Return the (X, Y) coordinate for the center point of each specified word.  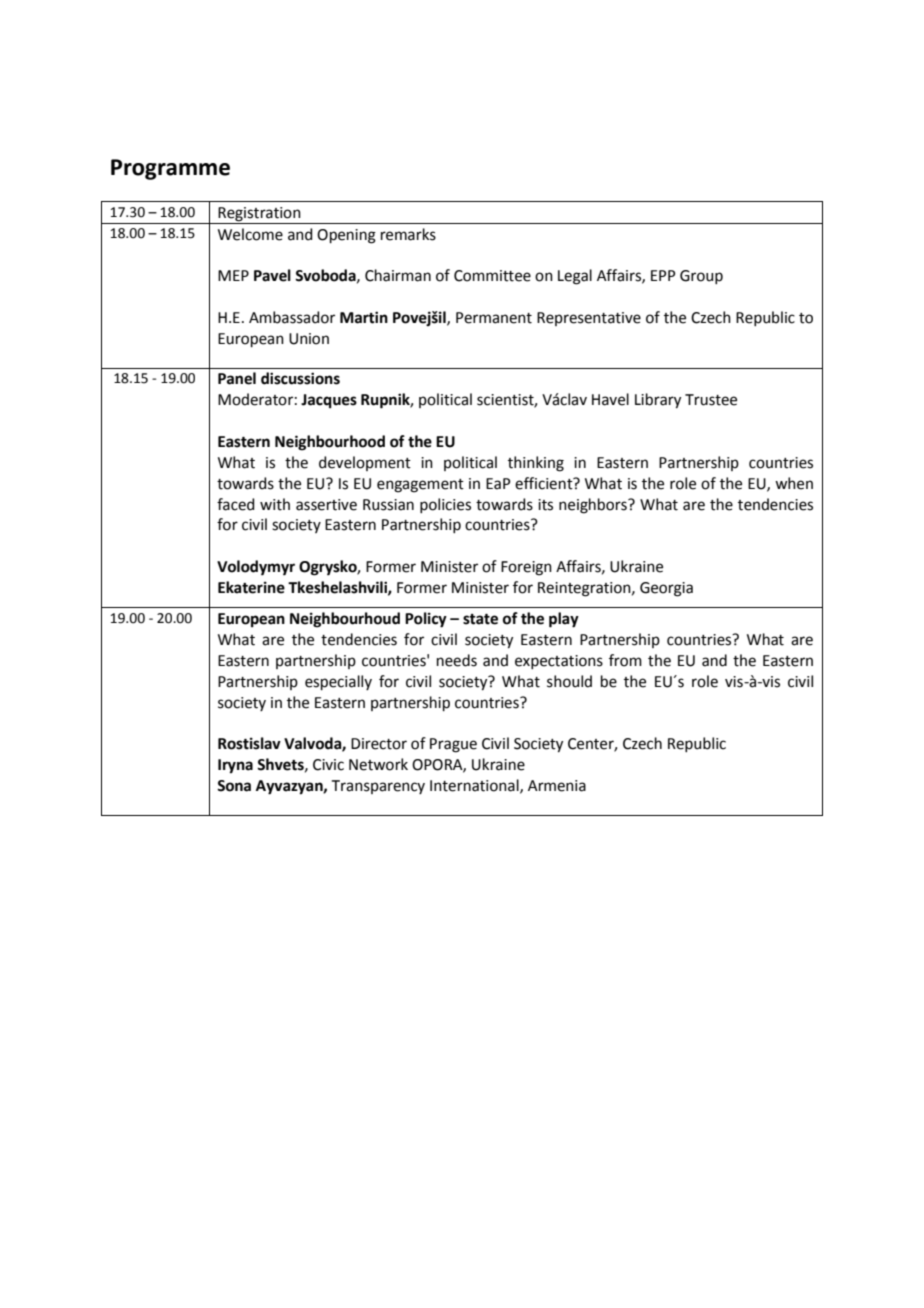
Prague (453, 745)
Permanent (494, 318)
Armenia (557, 786)
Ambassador (292, 317)
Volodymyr (256, 568)
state (480, 619)
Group (701, 277)
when (794, 483)
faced (236, 504)
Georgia (666, 589)
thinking (536, 464)
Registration (259, 214)
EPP (663, 275)
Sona (234, 786)
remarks (408, 234)
